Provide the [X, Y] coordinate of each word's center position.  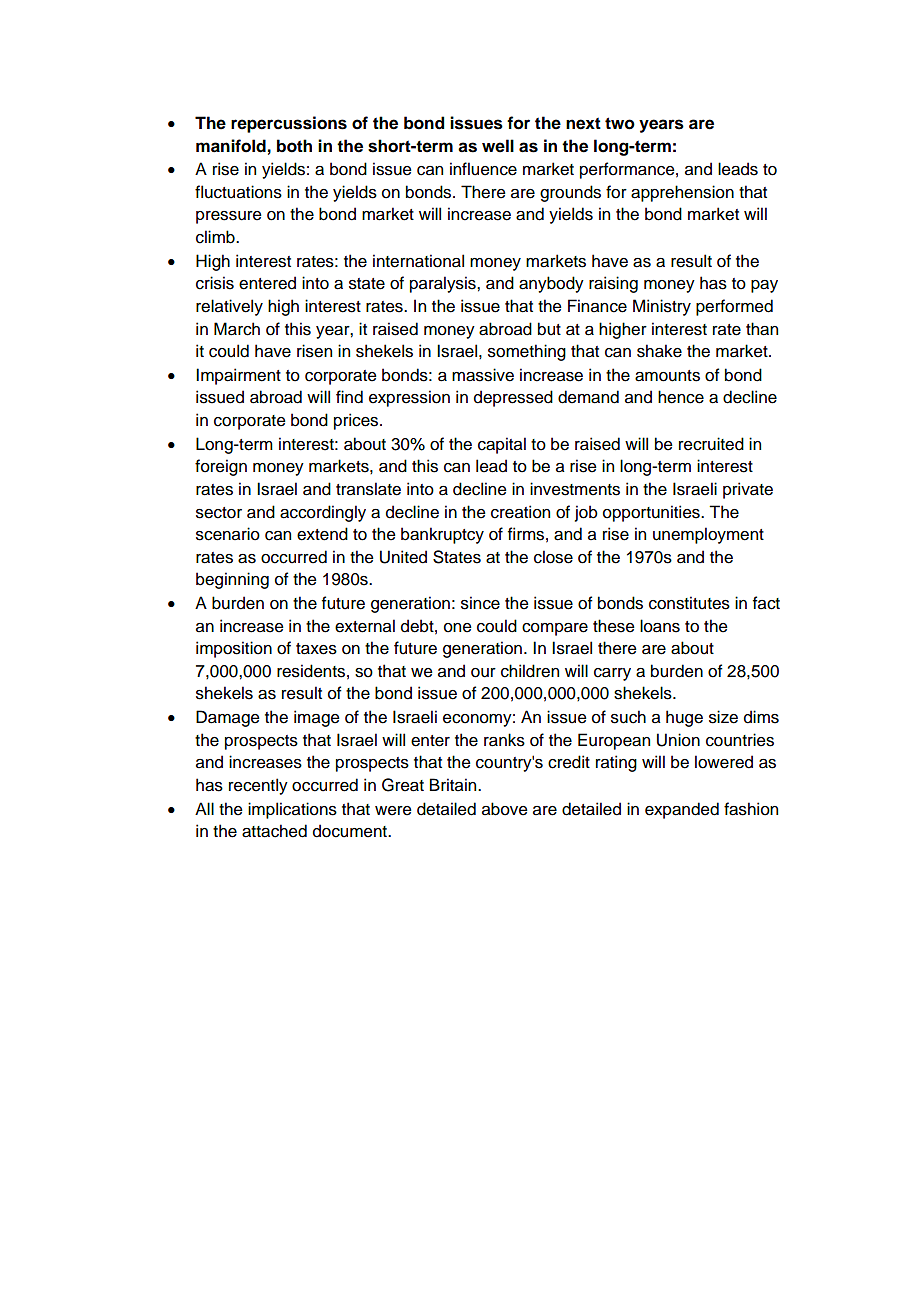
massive [483, 375]
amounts [667, 376]
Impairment [238, 376]
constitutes [689, 603]
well [498, 146]
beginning [232, 580]
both [294, 146]
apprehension [682, 193]
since [480, 603]
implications [292, 810]
